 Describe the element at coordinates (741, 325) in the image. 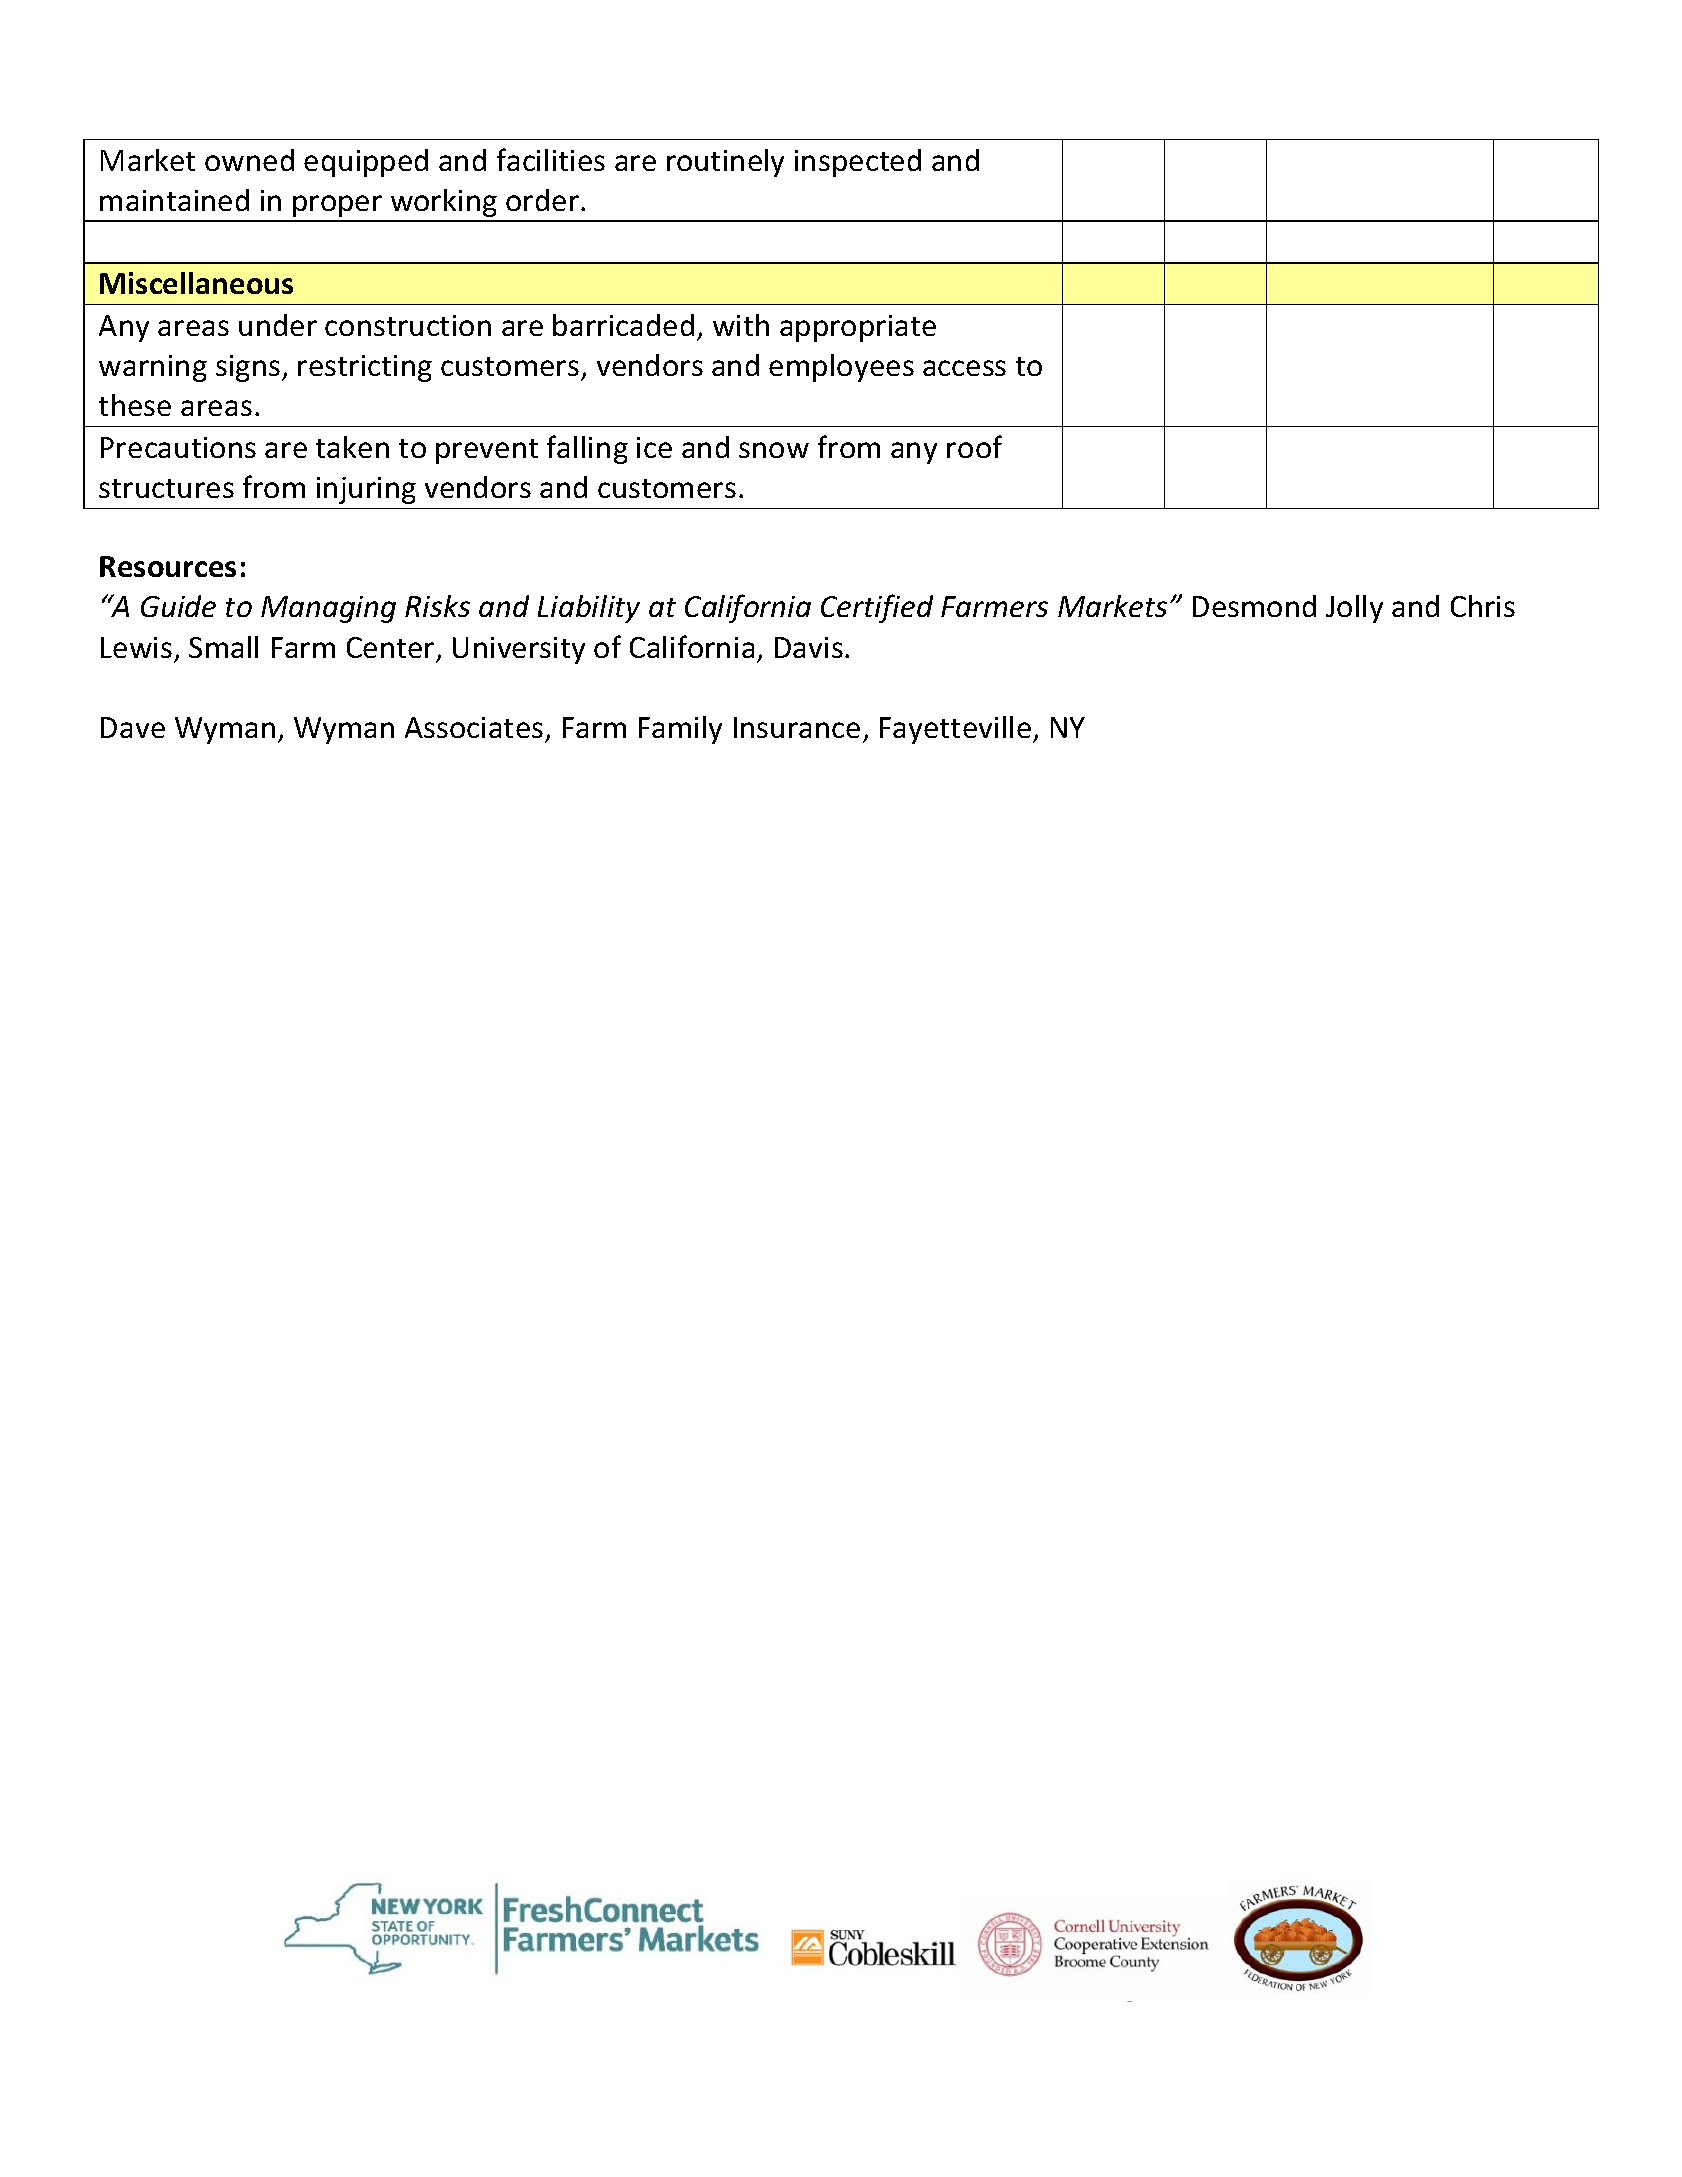

I see `with` at that location.
